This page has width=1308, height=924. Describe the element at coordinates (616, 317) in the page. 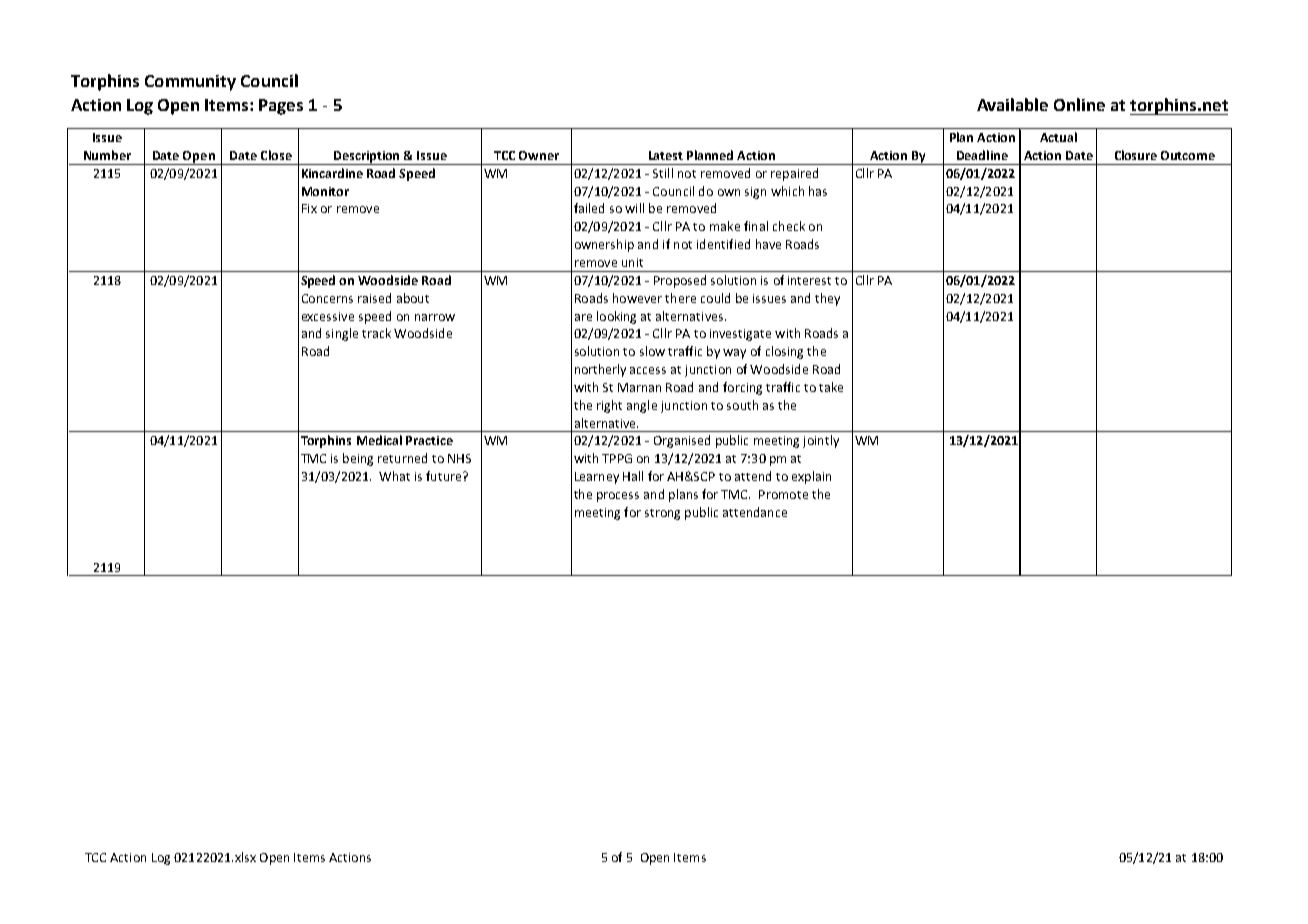

I see `looking` at that location.
